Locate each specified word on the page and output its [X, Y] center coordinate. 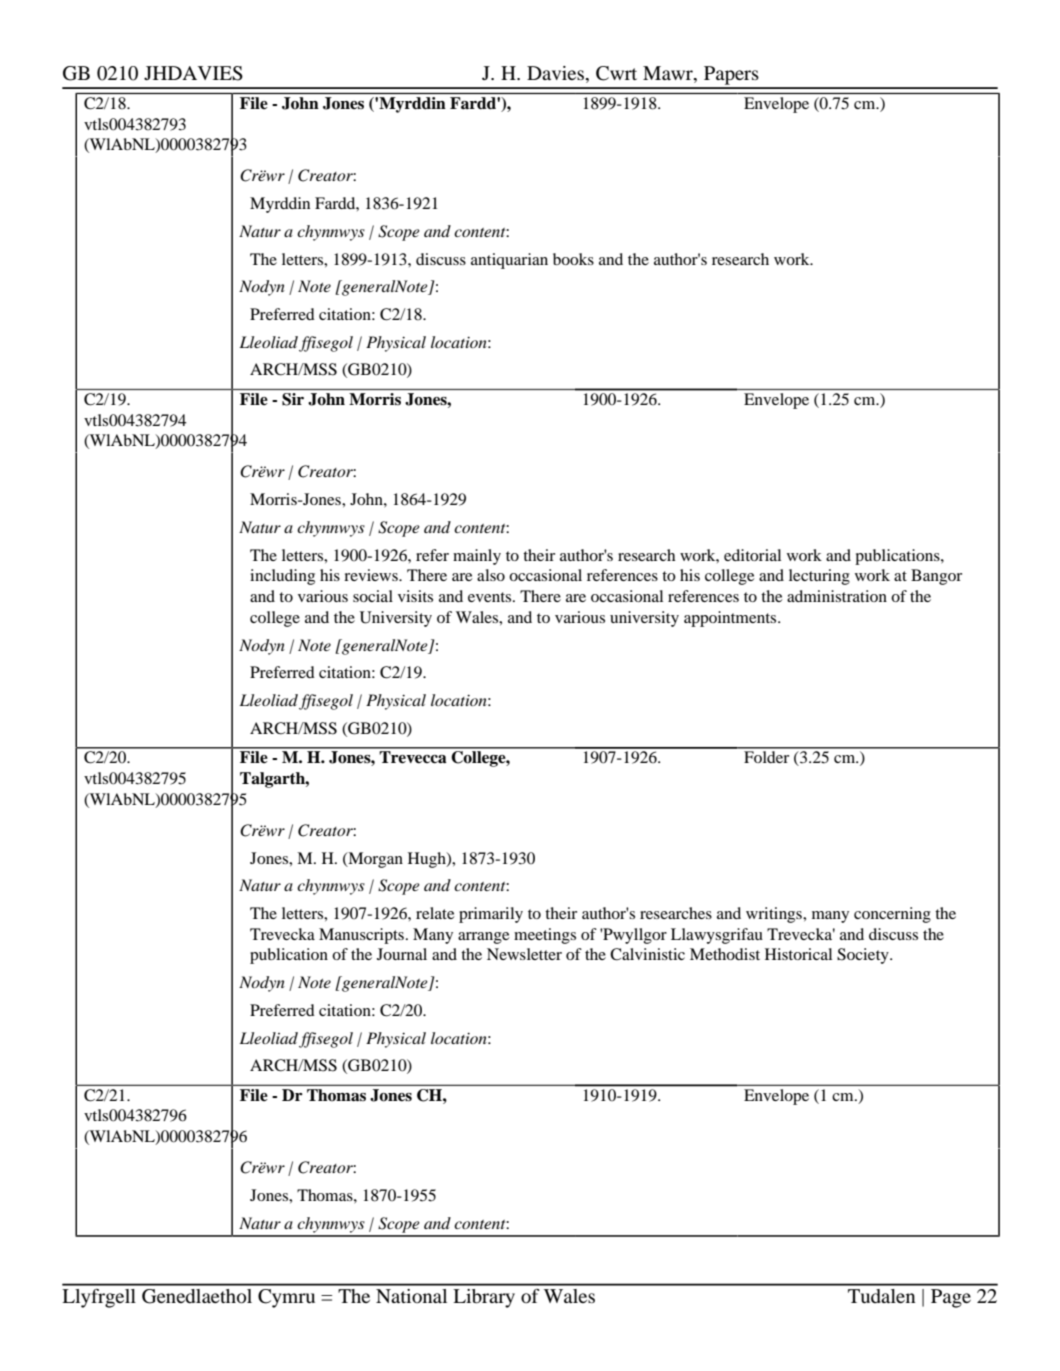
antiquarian [509, 261]
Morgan [374, 860]
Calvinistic [647, 954]
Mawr [669, 73]
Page [951, 1298]
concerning [892, 915]
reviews [372, 575]
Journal [402, 954]
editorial [752, 555]
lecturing [819, 577]
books [573, 259]
